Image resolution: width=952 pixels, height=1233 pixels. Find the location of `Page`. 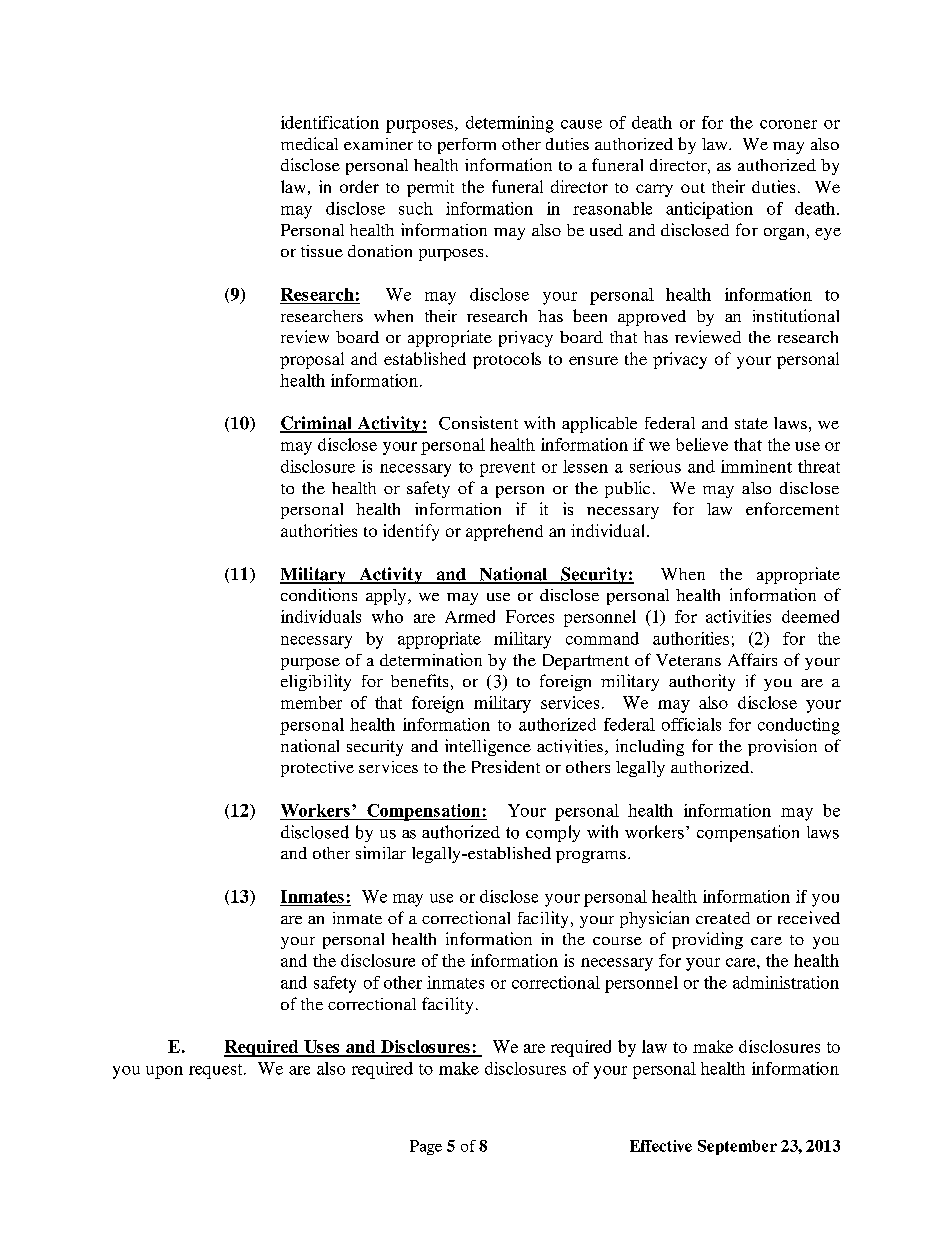

Page is located at coordinates (426, 1147).
